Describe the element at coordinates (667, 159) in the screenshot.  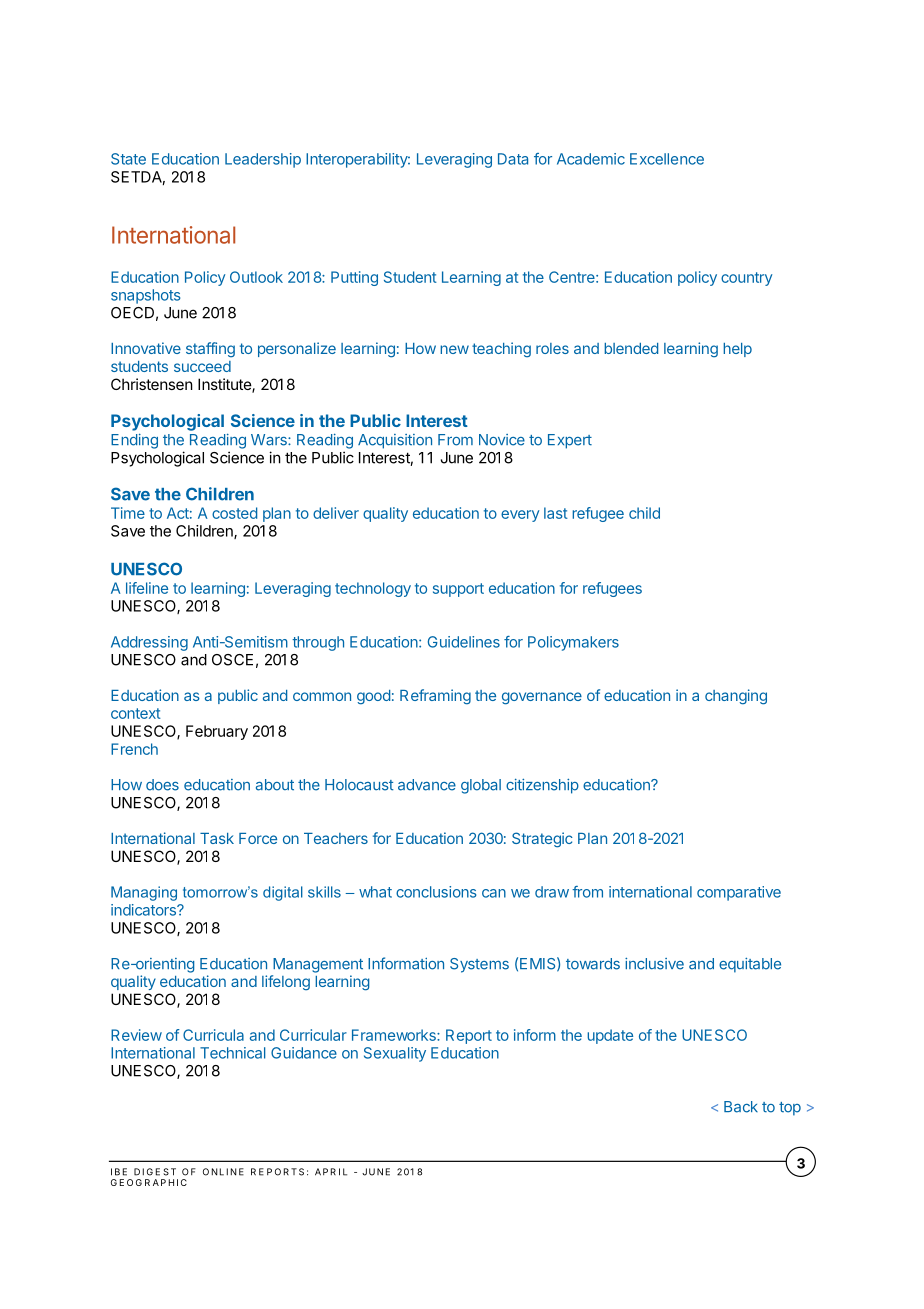
I see `Excellence` at that location.
